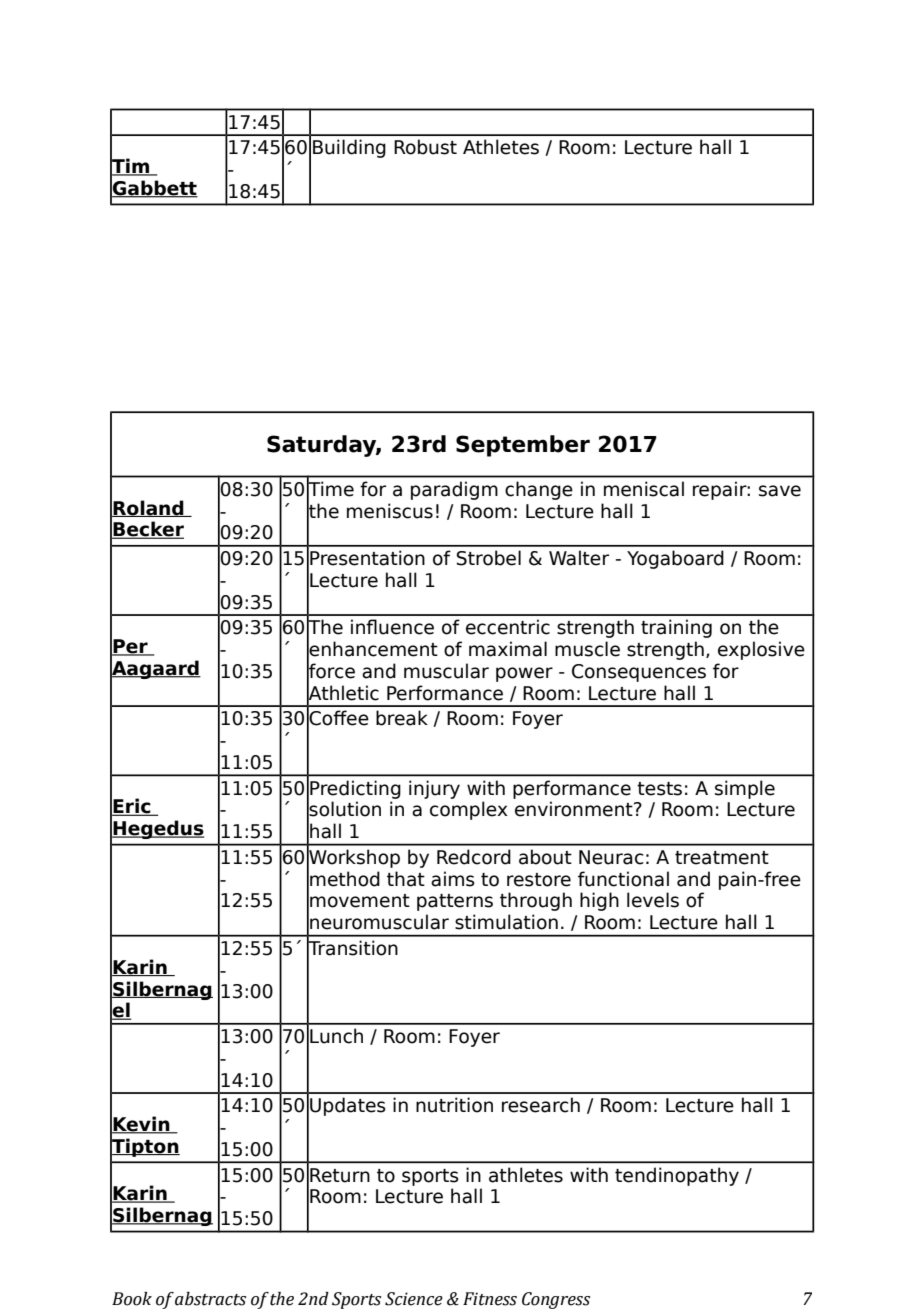 The image size is (924, 1309). What do you see at coordinates (490, 1299) in the screenshot?
I see `Fitness` at bounding box center [490, 1299].
